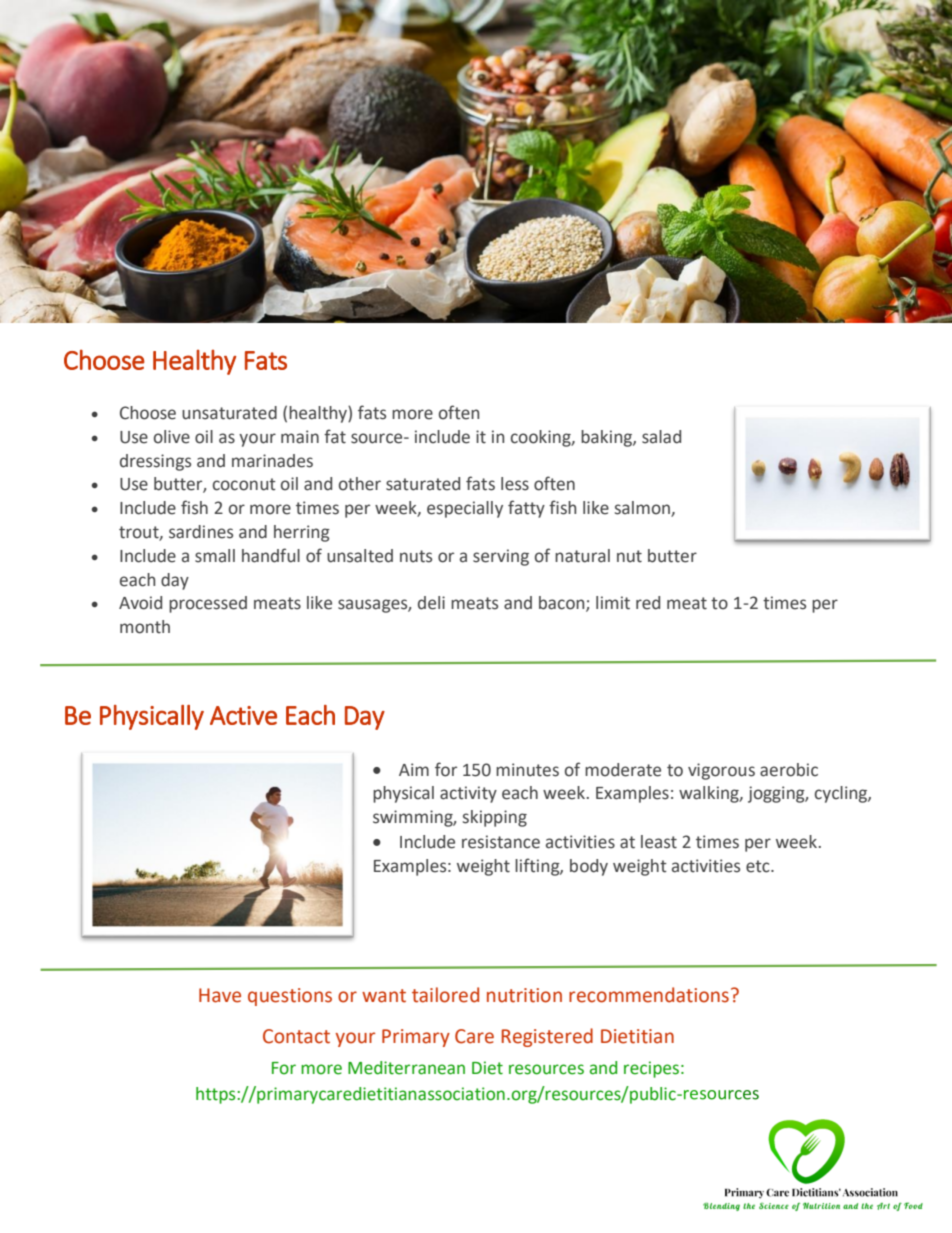 This screenshot has width=952, height=1233. I want to click on Mediterranean, so click(406, 1068).
